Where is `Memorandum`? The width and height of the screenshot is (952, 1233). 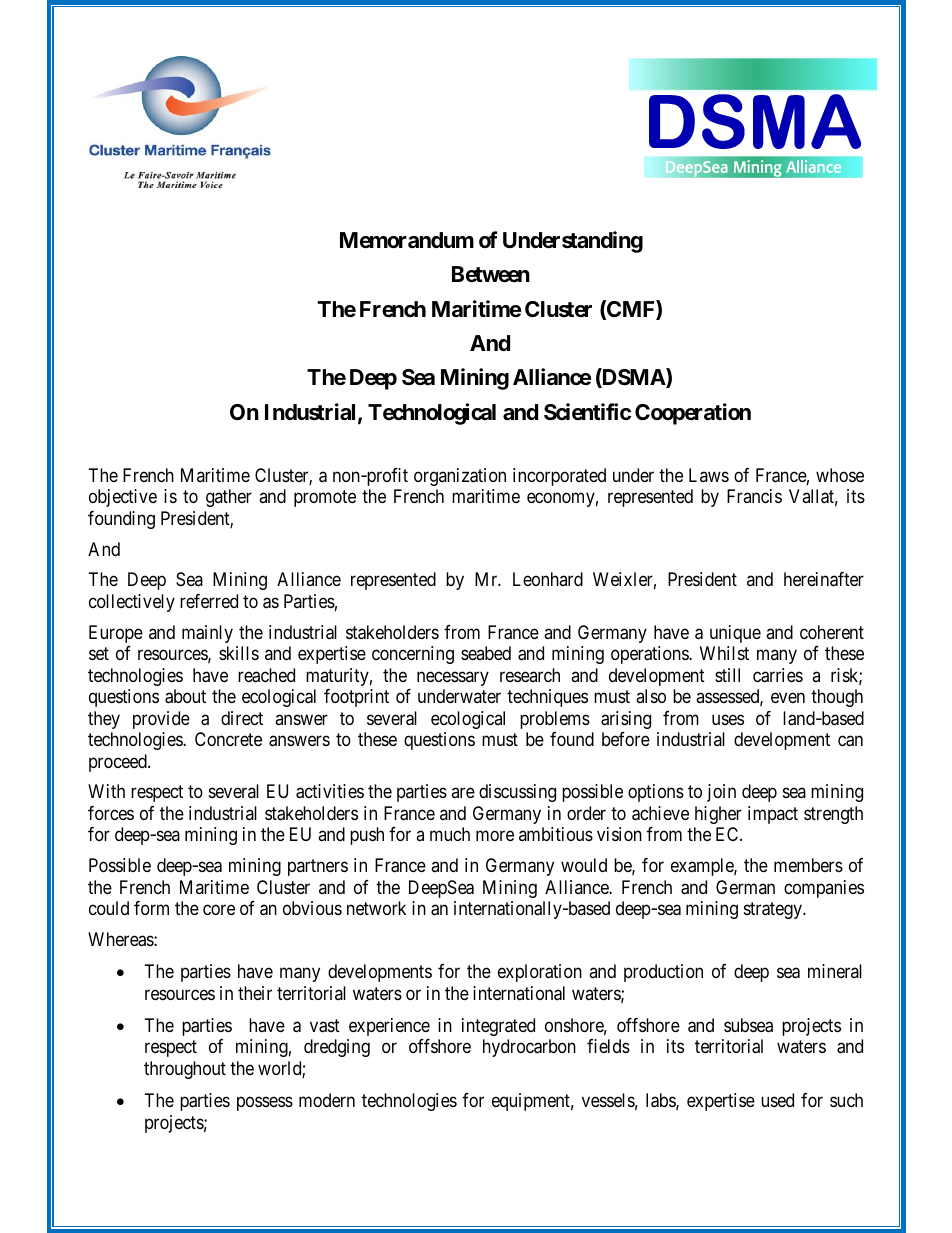 Memorandum is located at coordinates (407, 240).
